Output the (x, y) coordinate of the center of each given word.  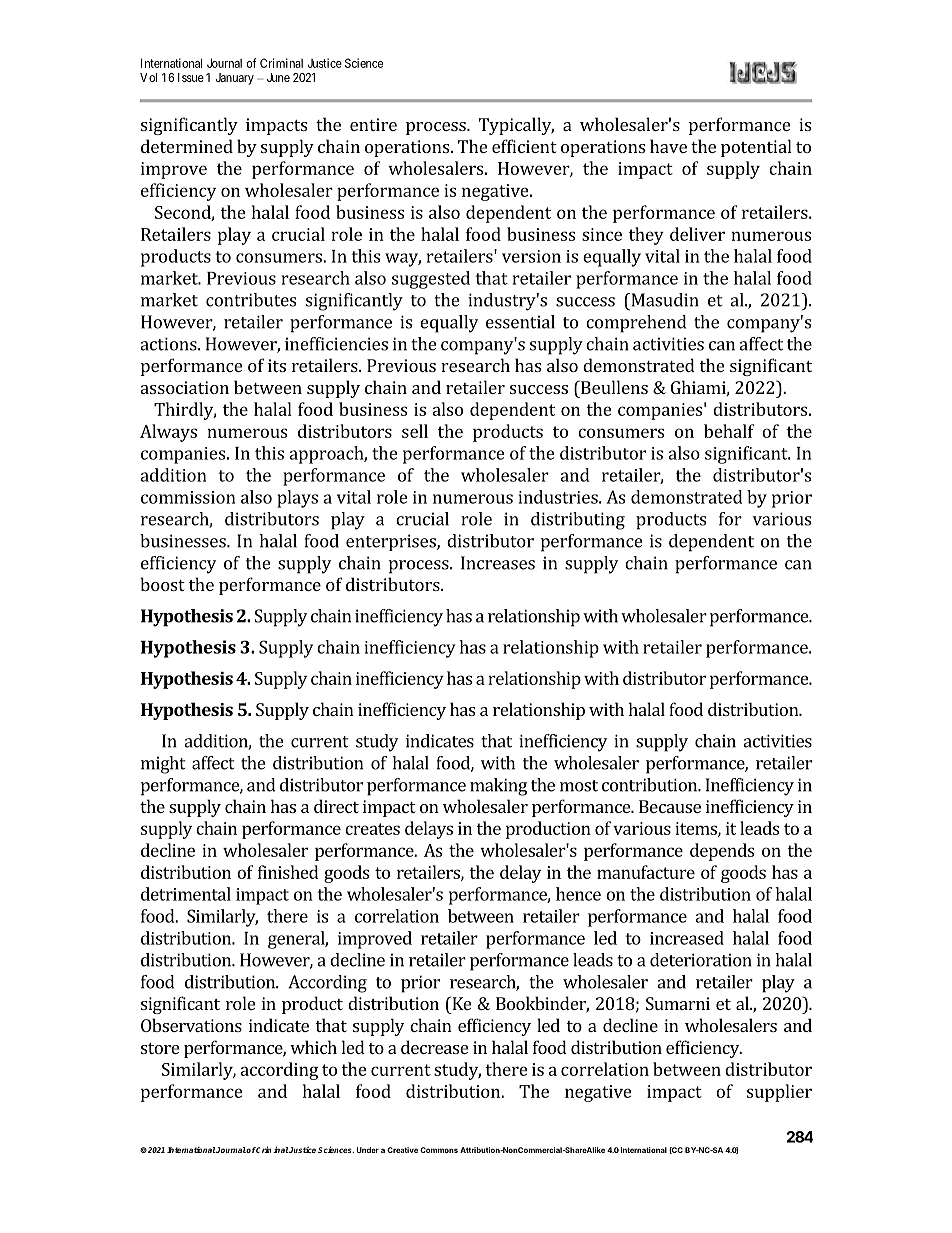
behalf (729, 431)
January (234, 79)
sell (415, 431)
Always (168, 433)
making (498, 787)
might (163, 765)
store (160, 1048)
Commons (439, 1150)
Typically (516, 126)
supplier (779, 1093)
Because (670, 806)
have (668, 146)
